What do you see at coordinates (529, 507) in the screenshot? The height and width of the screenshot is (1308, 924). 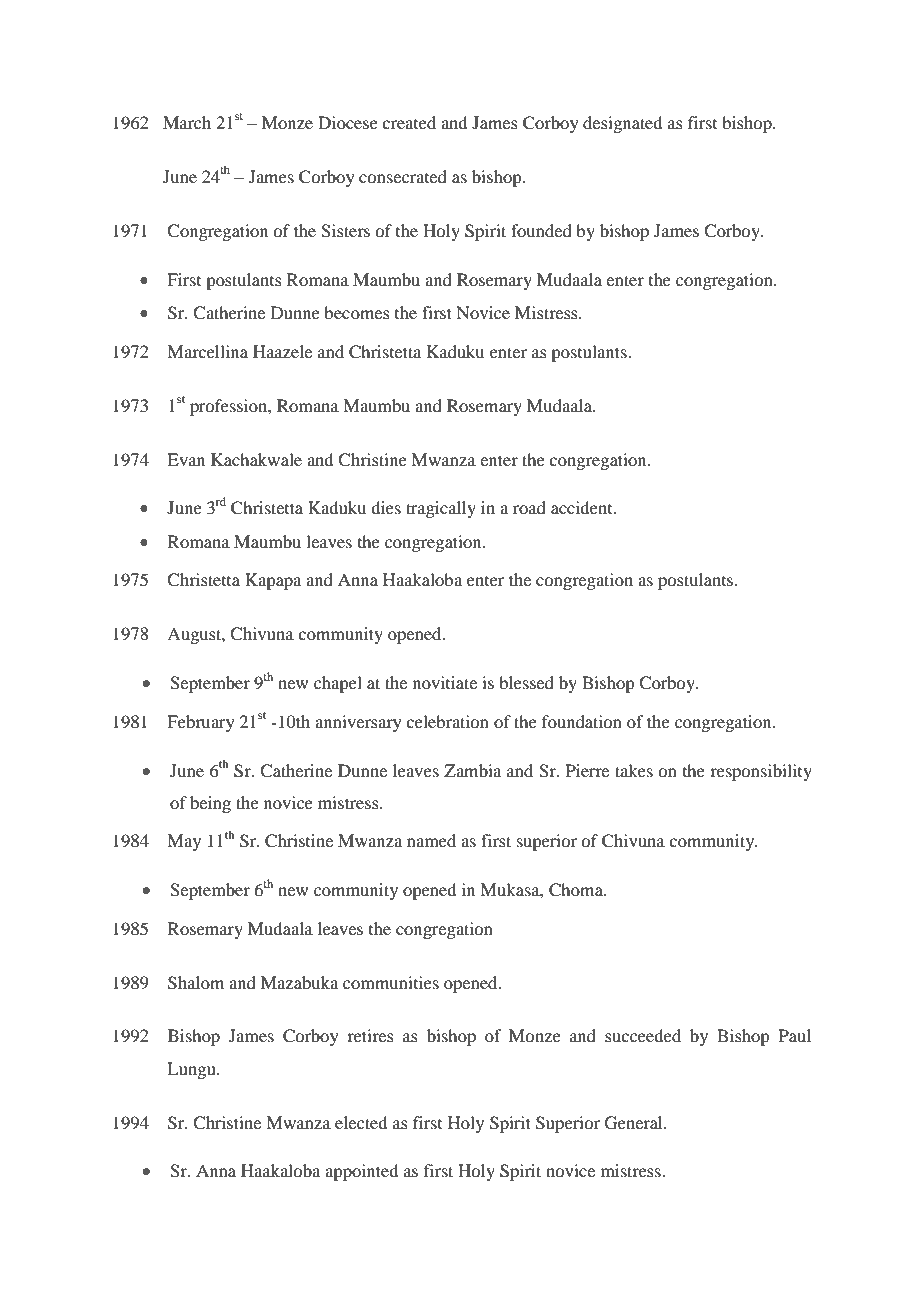 I see `road` at bounding box center [529, 507].
